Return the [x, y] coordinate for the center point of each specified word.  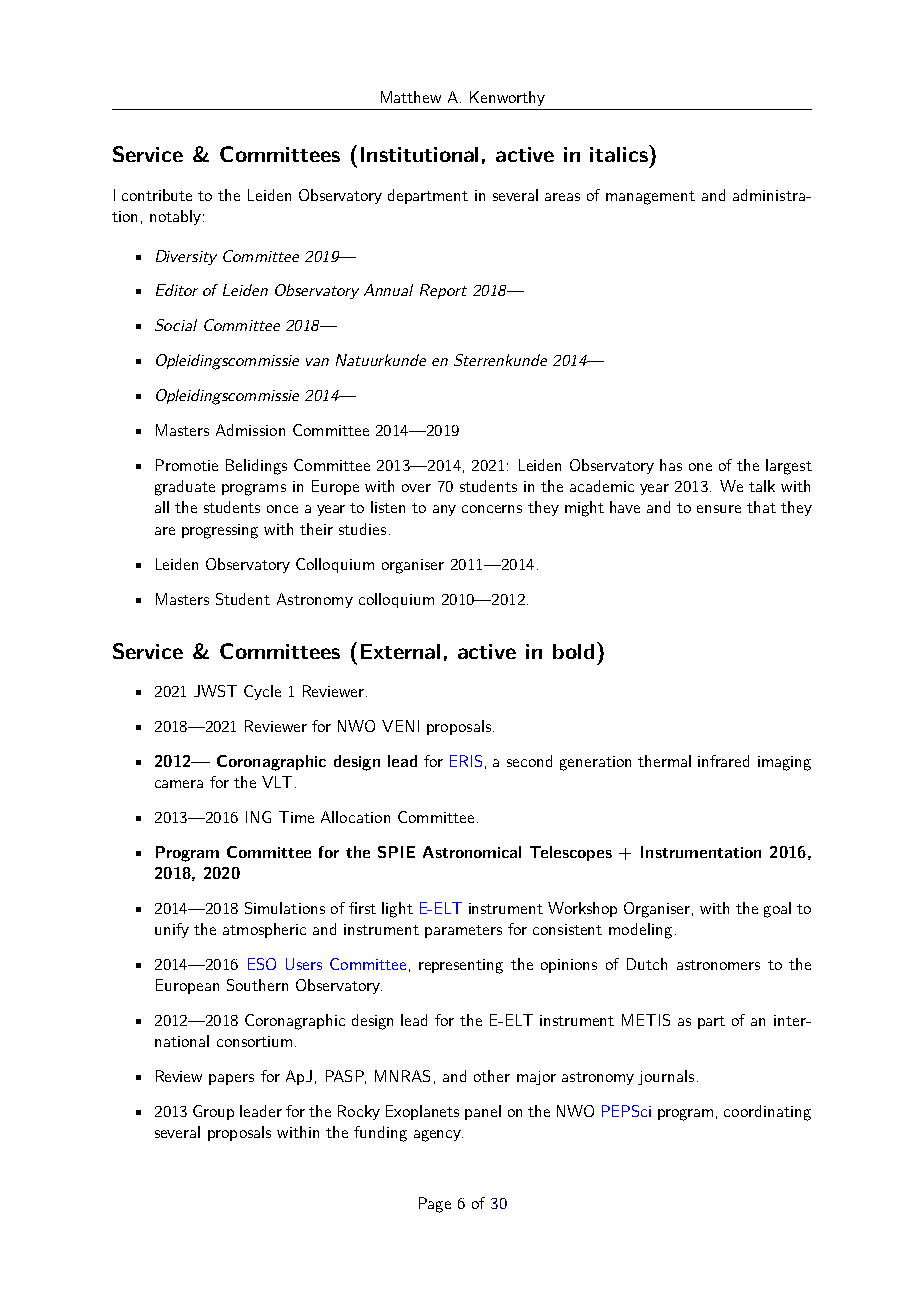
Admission [250, 430]
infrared [723, 761]
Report [443, 291]
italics [620, 153]
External [400, 651]
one [700, 467]
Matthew [411, 97]
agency [438, 1136]
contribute [157, 195]
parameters [463, 931]
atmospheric [264, 930]
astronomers [718, 965]
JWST [215, 691]
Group [213, 1112]
